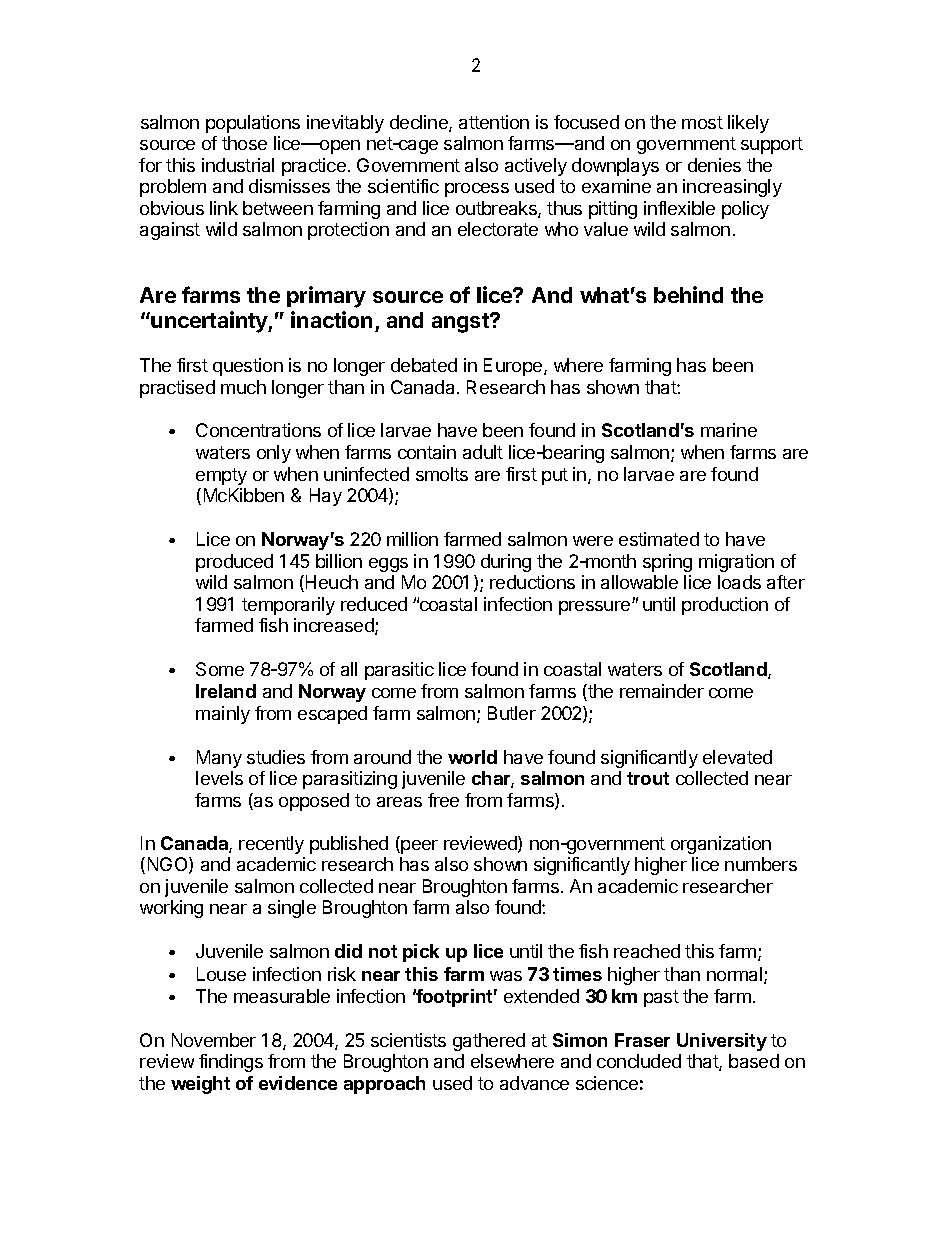 The height and width of the document is (1233, 952). What do you see at coordinates (219, 759) in the document?
I see `Many` at bounding box center [219, 759].
